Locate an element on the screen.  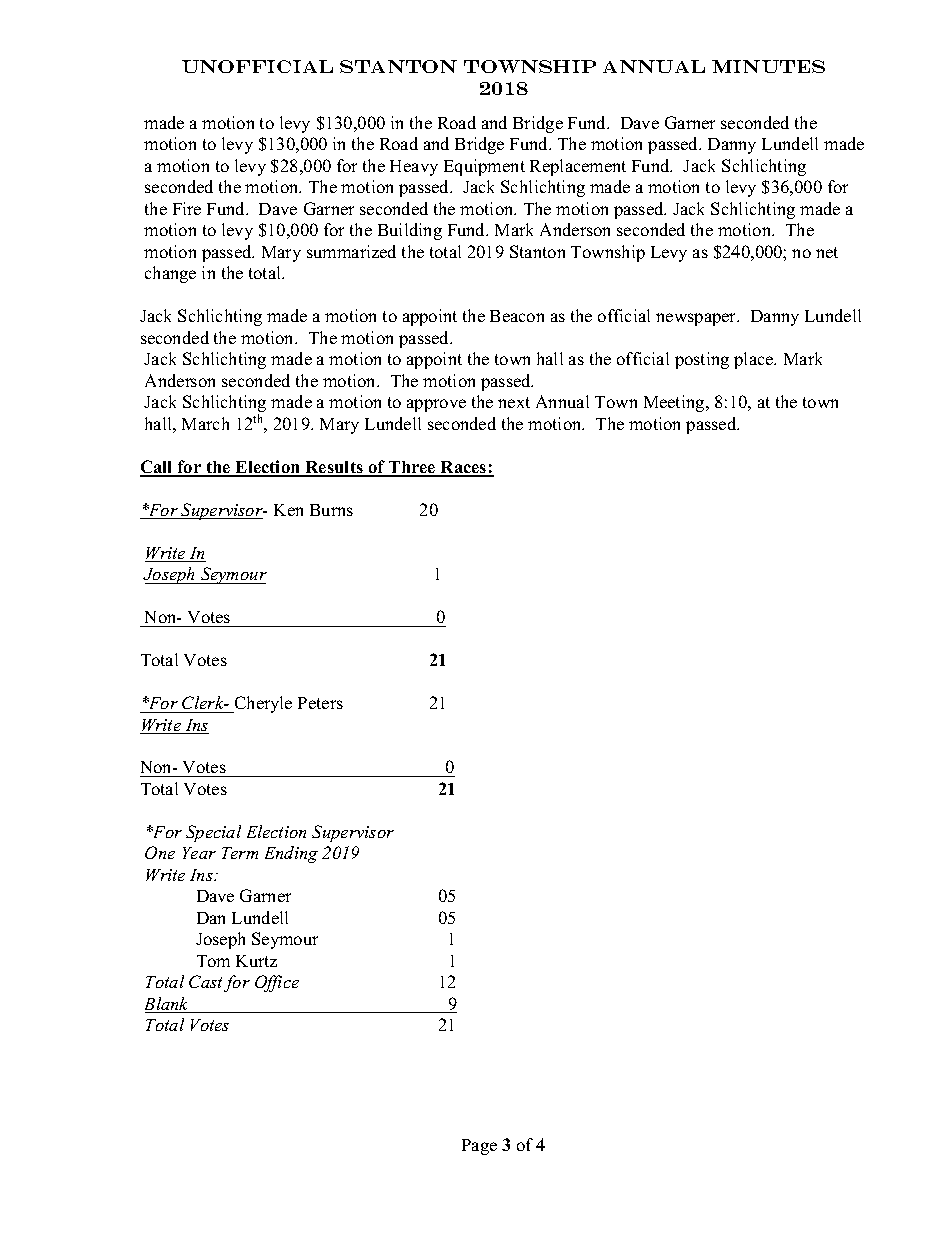
Fire is located at coordinates (187, 208).
